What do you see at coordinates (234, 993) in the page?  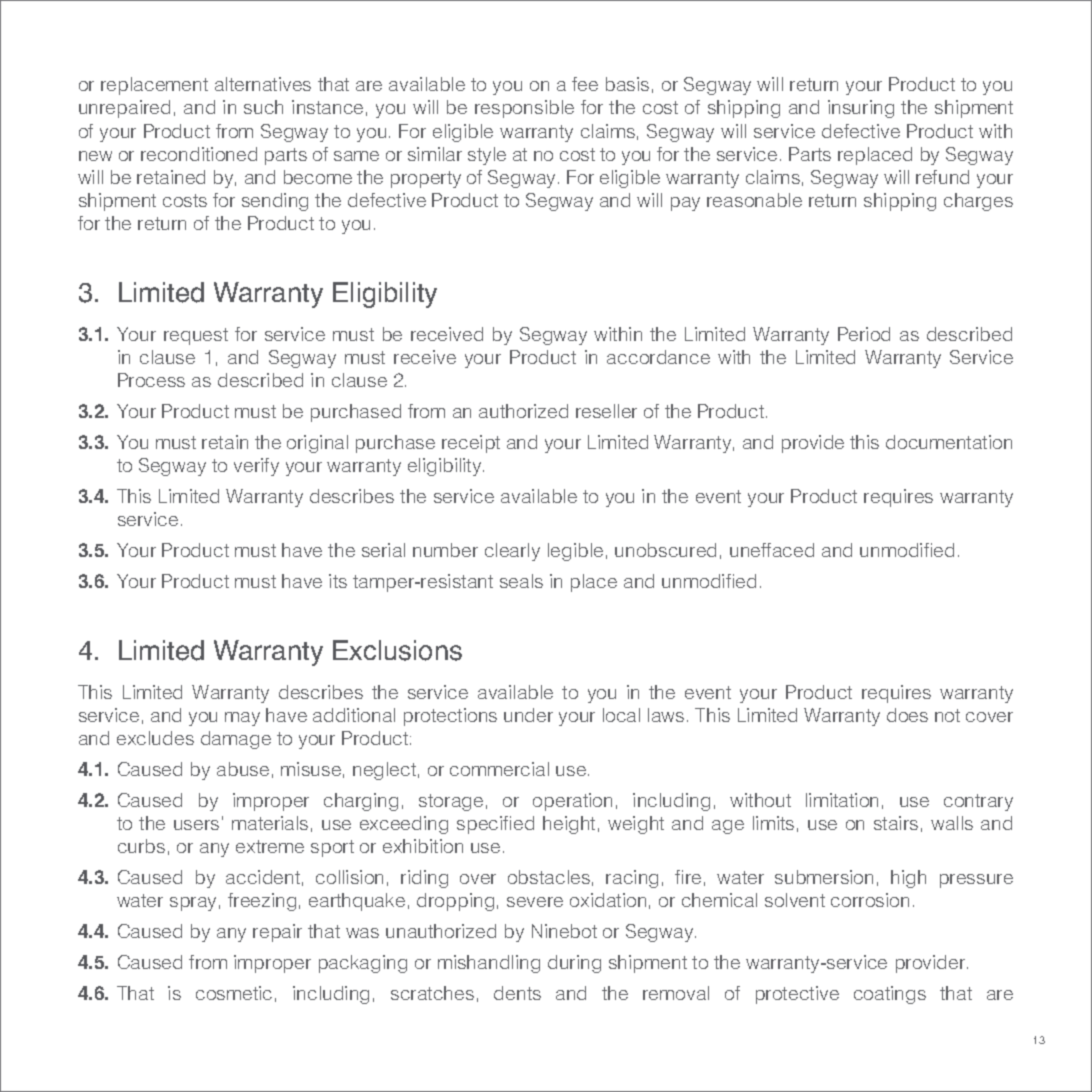 I see `cosmetic` at bounding box center [234, 993].
